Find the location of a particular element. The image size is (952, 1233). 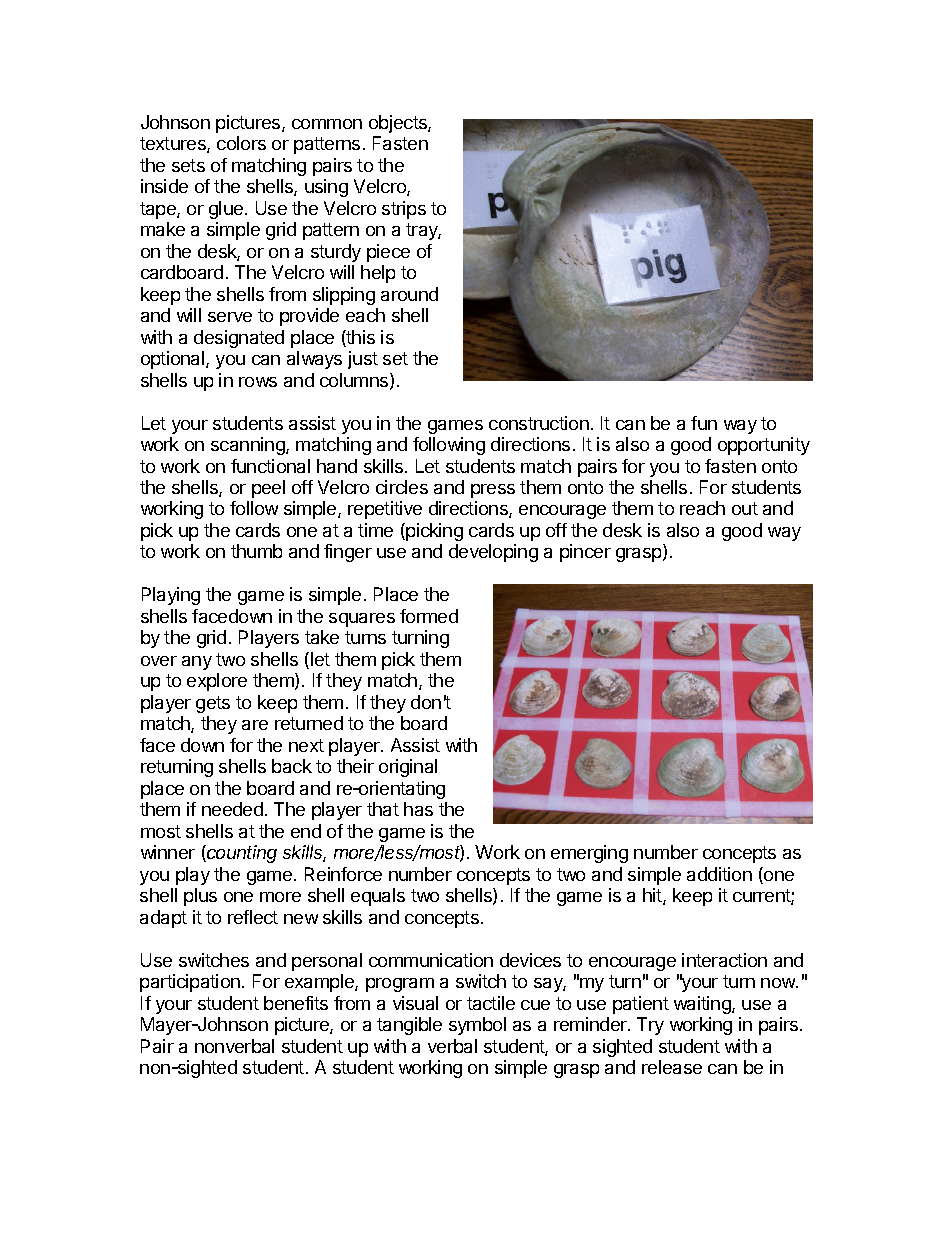

colors is located at coordinates (241, 143).
